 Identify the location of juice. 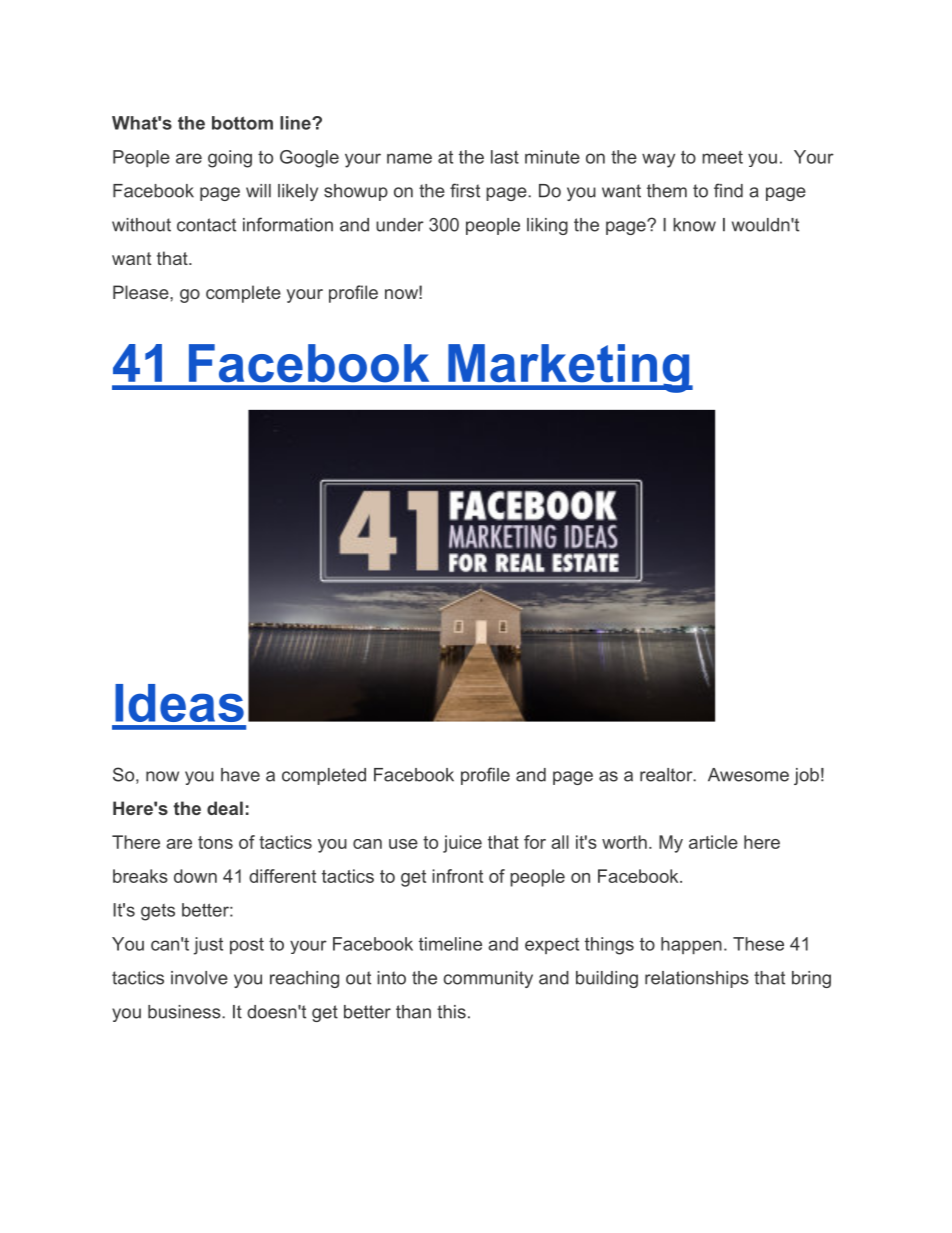
(462, 844).
